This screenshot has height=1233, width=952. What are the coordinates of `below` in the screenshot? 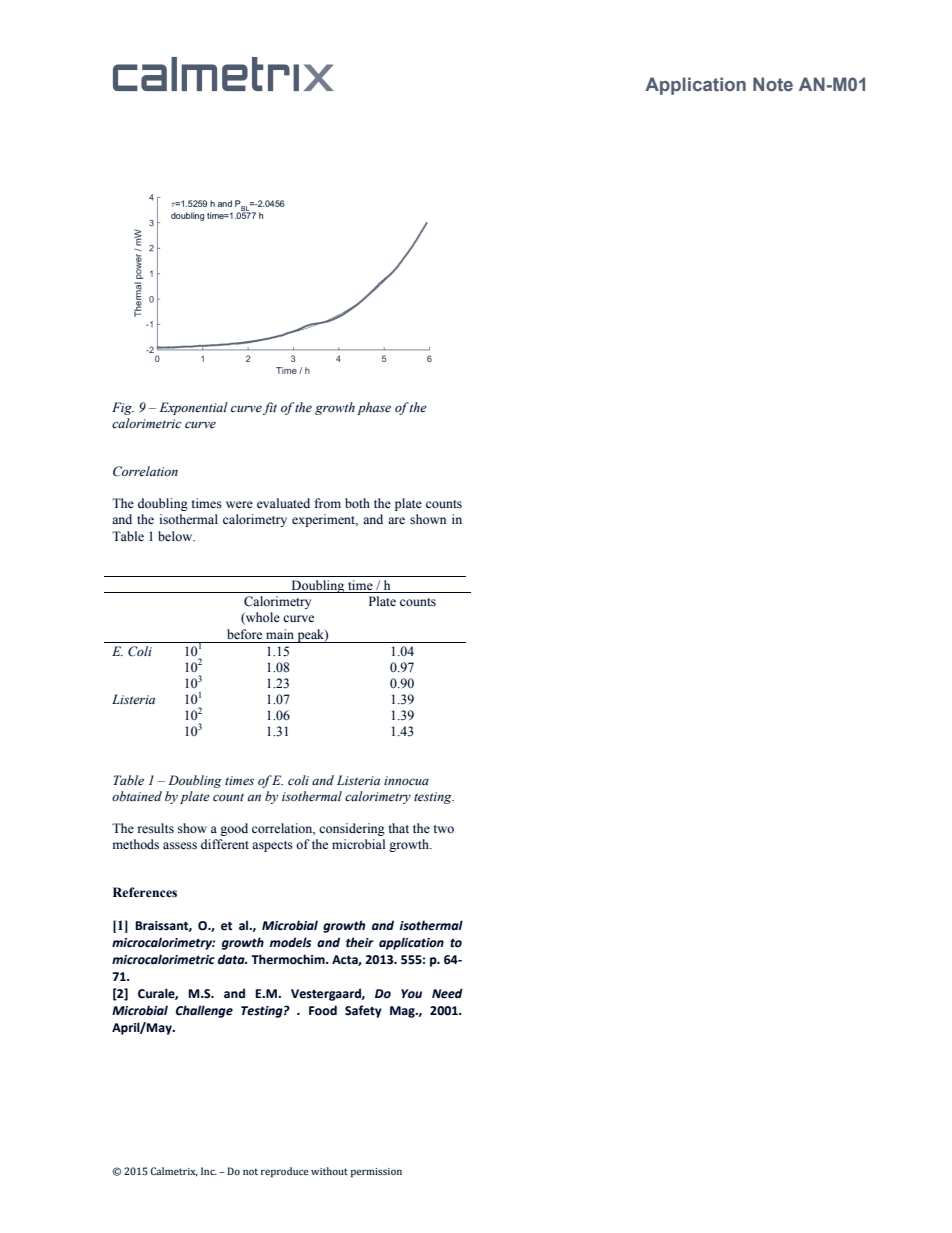 It's located at (176, 536).
